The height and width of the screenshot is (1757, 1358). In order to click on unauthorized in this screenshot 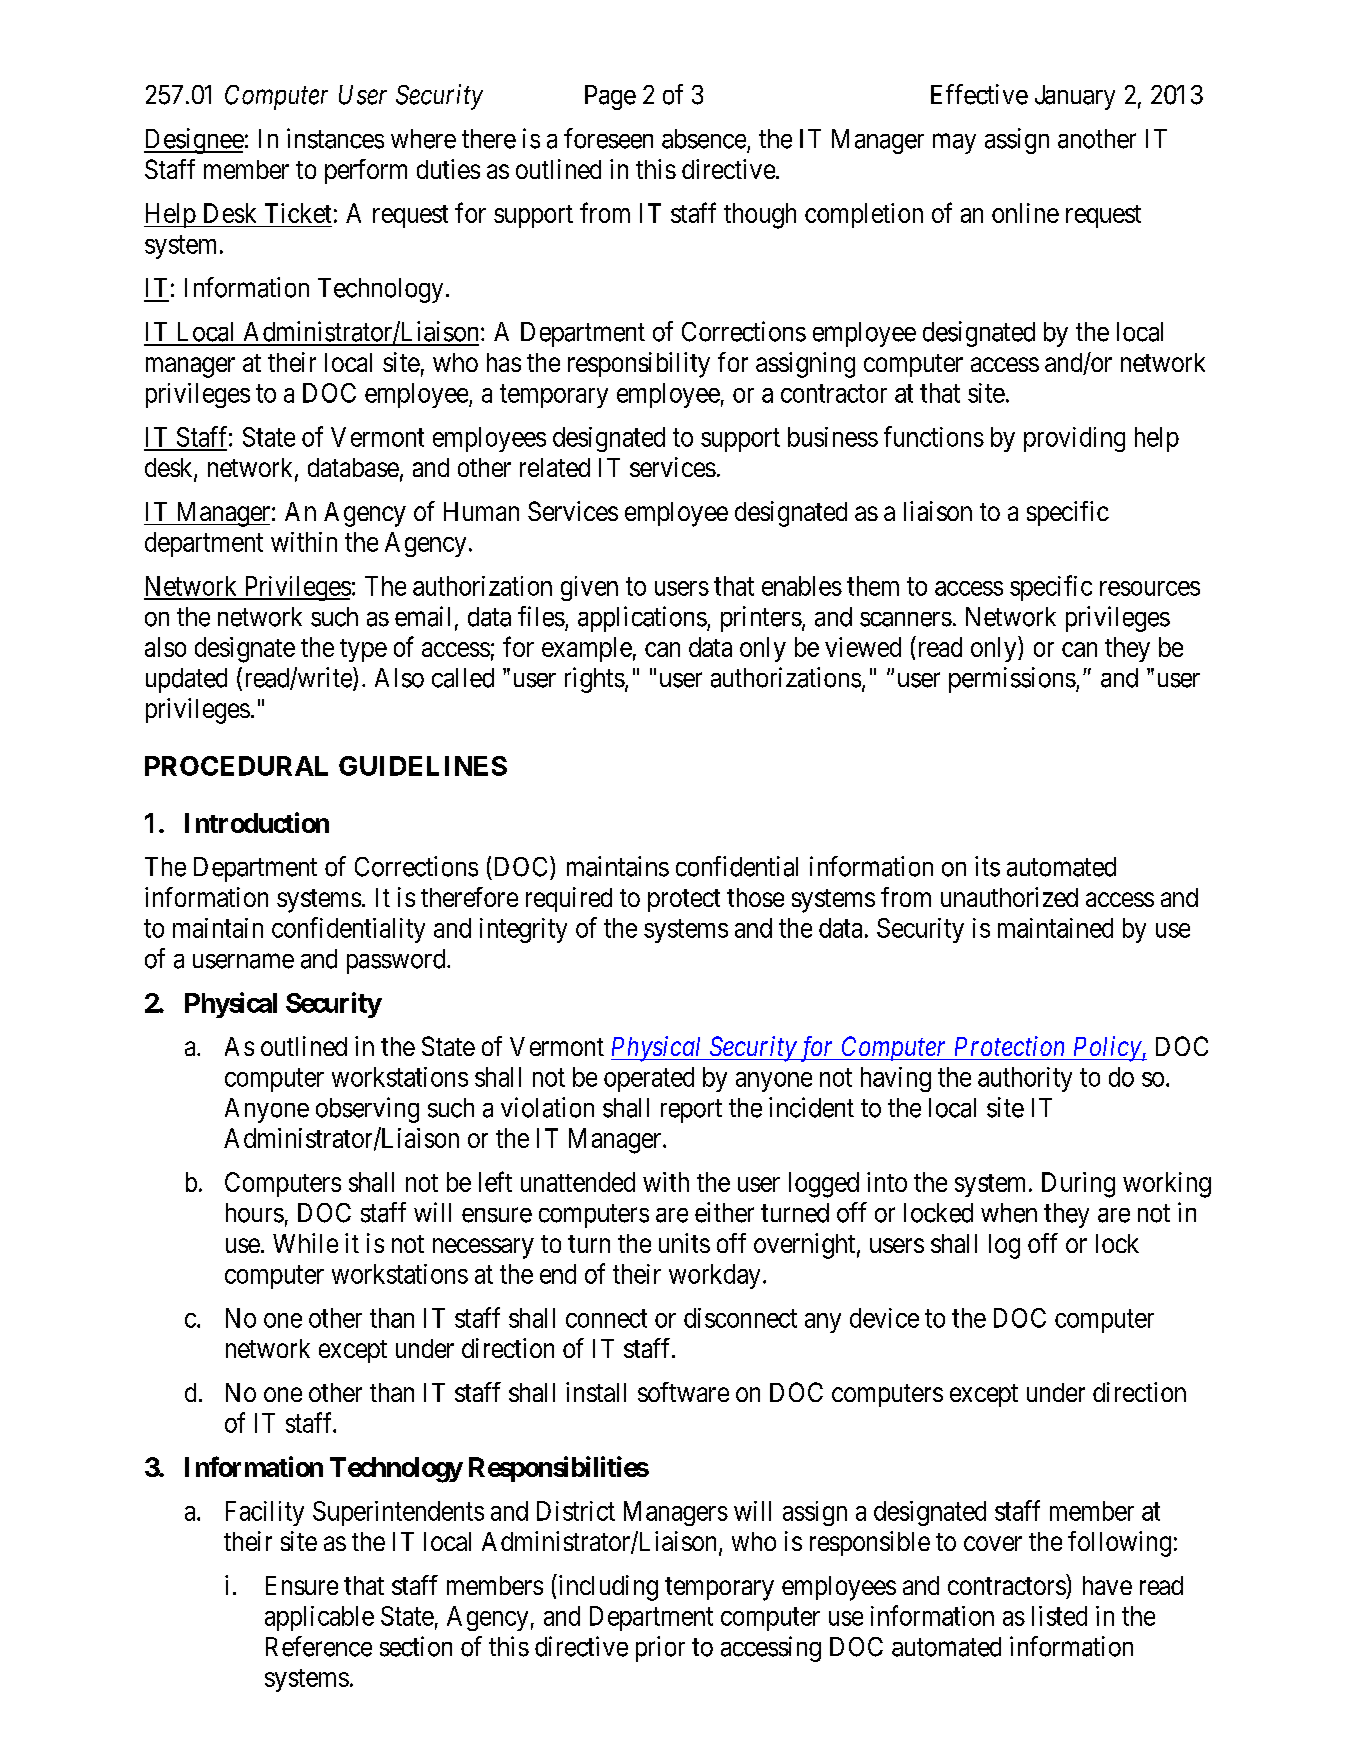, I will do `click(1009, 897)`.
